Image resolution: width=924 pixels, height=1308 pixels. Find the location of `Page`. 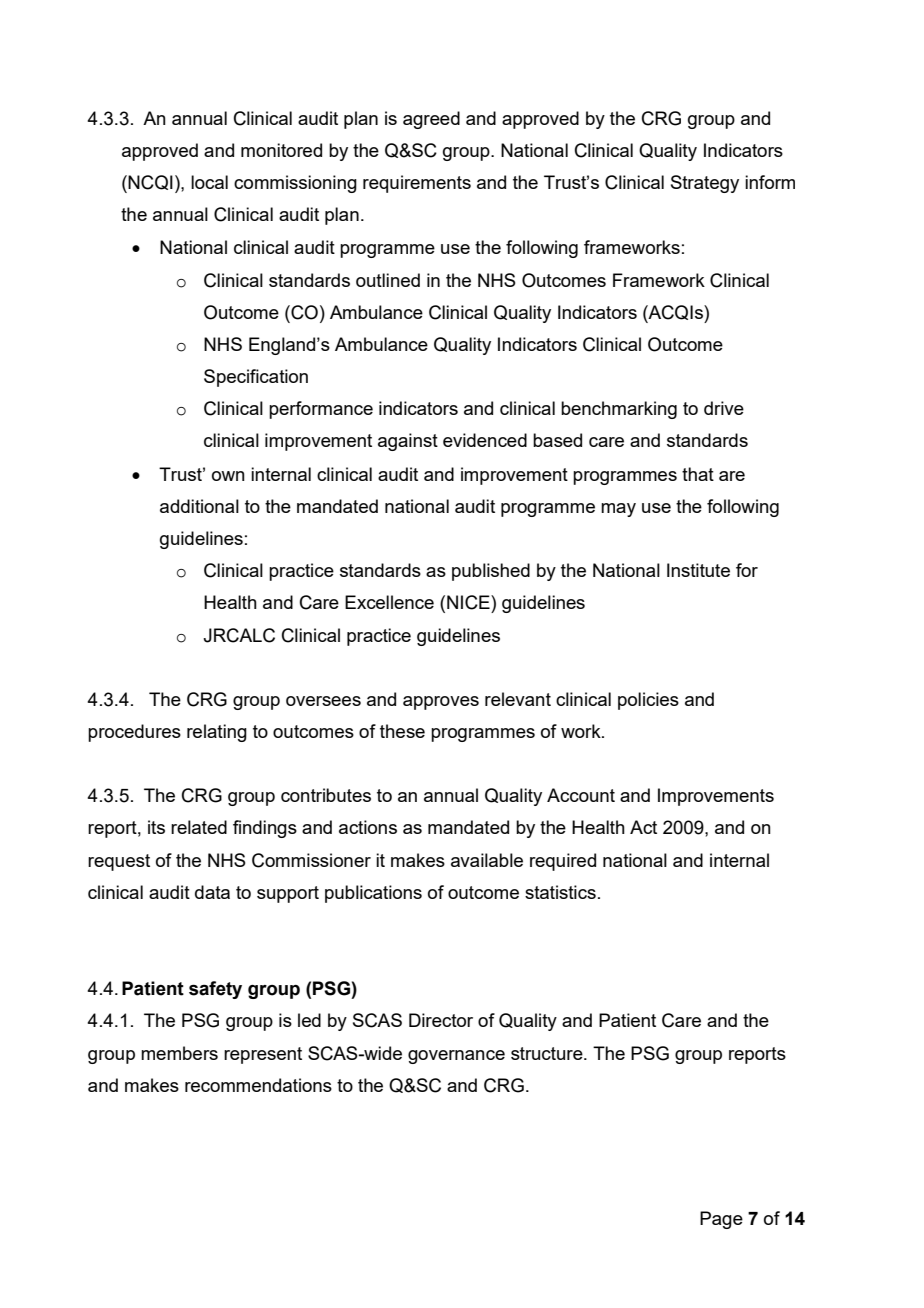

Page is located at coordinates (721, 1220).
